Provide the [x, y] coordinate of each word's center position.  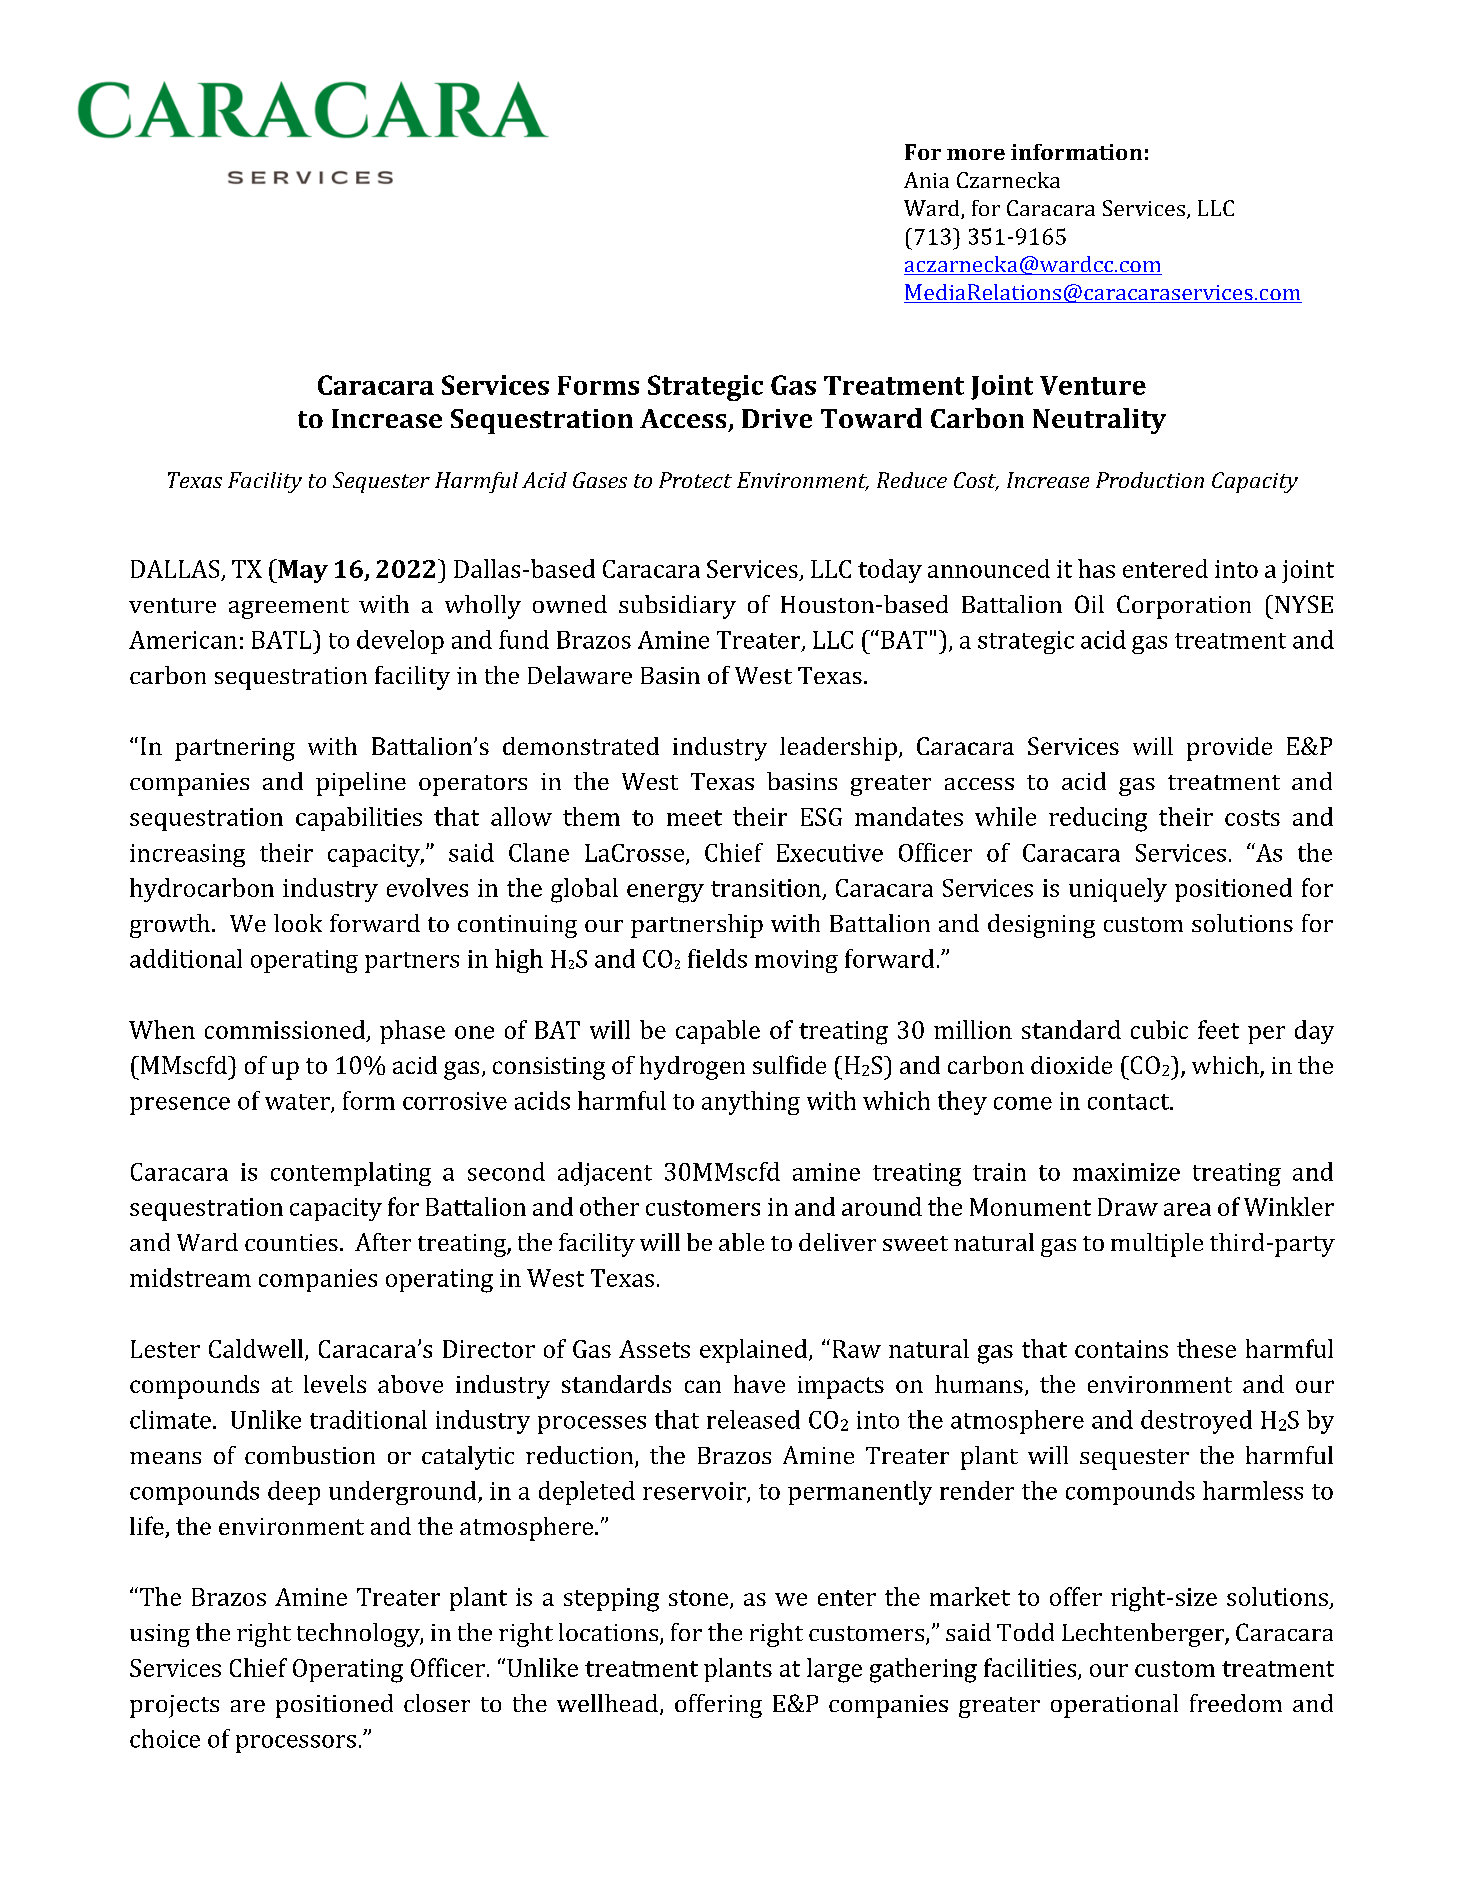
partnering [235, 749]
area [1187, 1209]
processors [296, 1744]
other [609, 1206]
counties [291, 1242]
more [976, 154]
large [834, 1670]
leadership [838, 749]
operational [1114, 1706]
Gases [600, 480]
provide [1229, 749]
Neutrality [1099, 421]
